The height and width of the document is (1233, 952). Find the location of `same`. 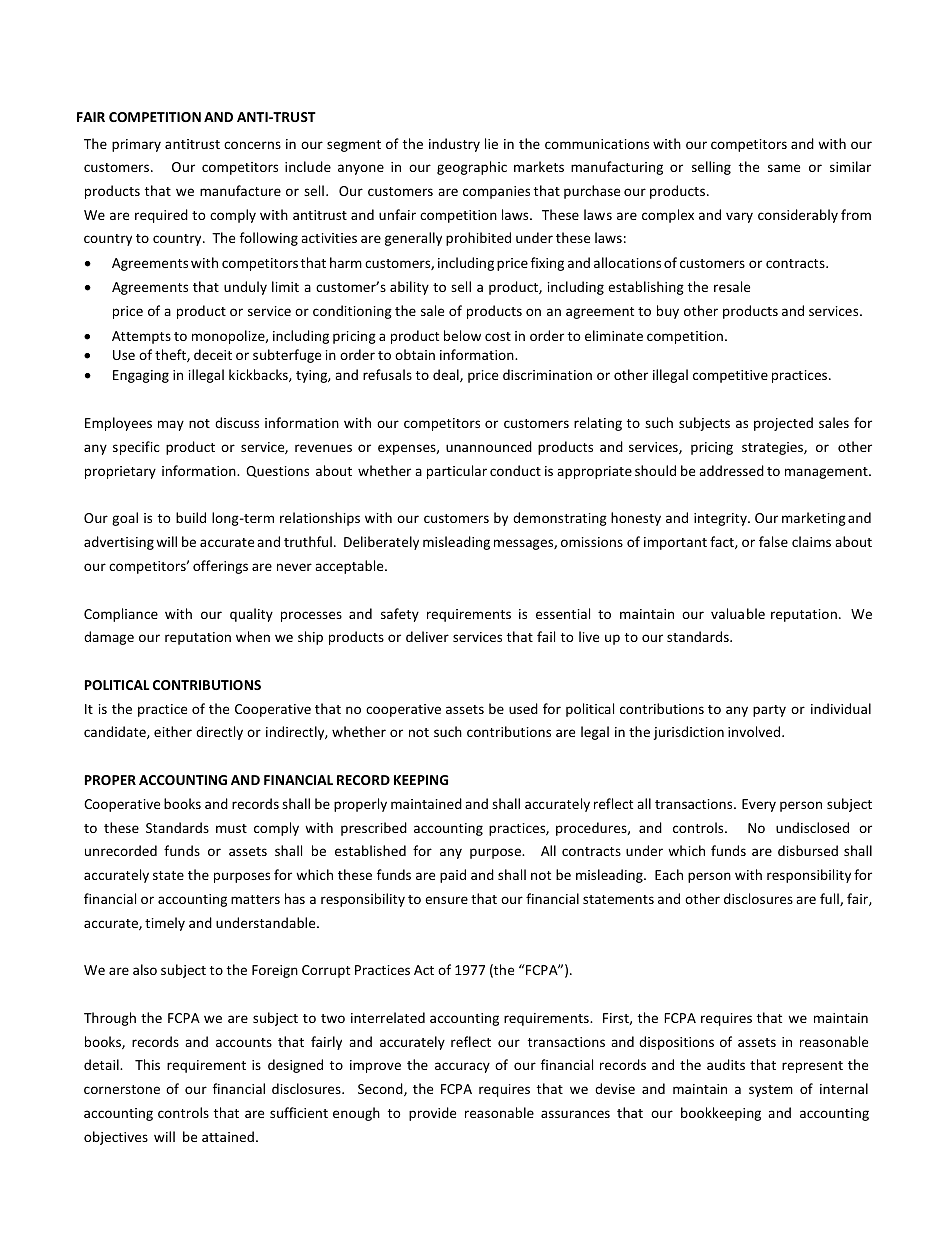

same is located at coordinates (784, 168).
